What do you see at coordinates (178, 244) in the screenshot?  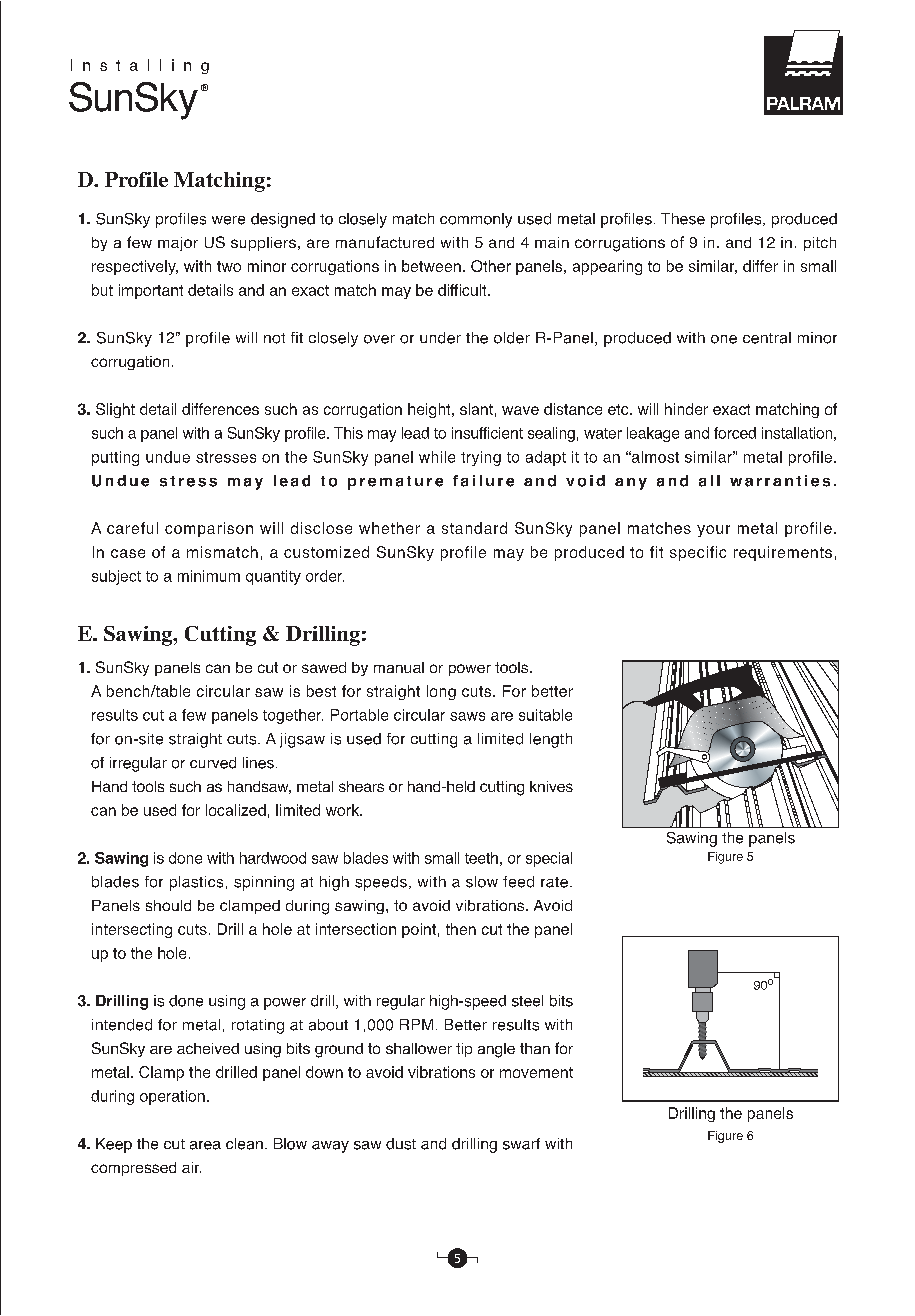 I see `major` at bounding box center [178, 244].
